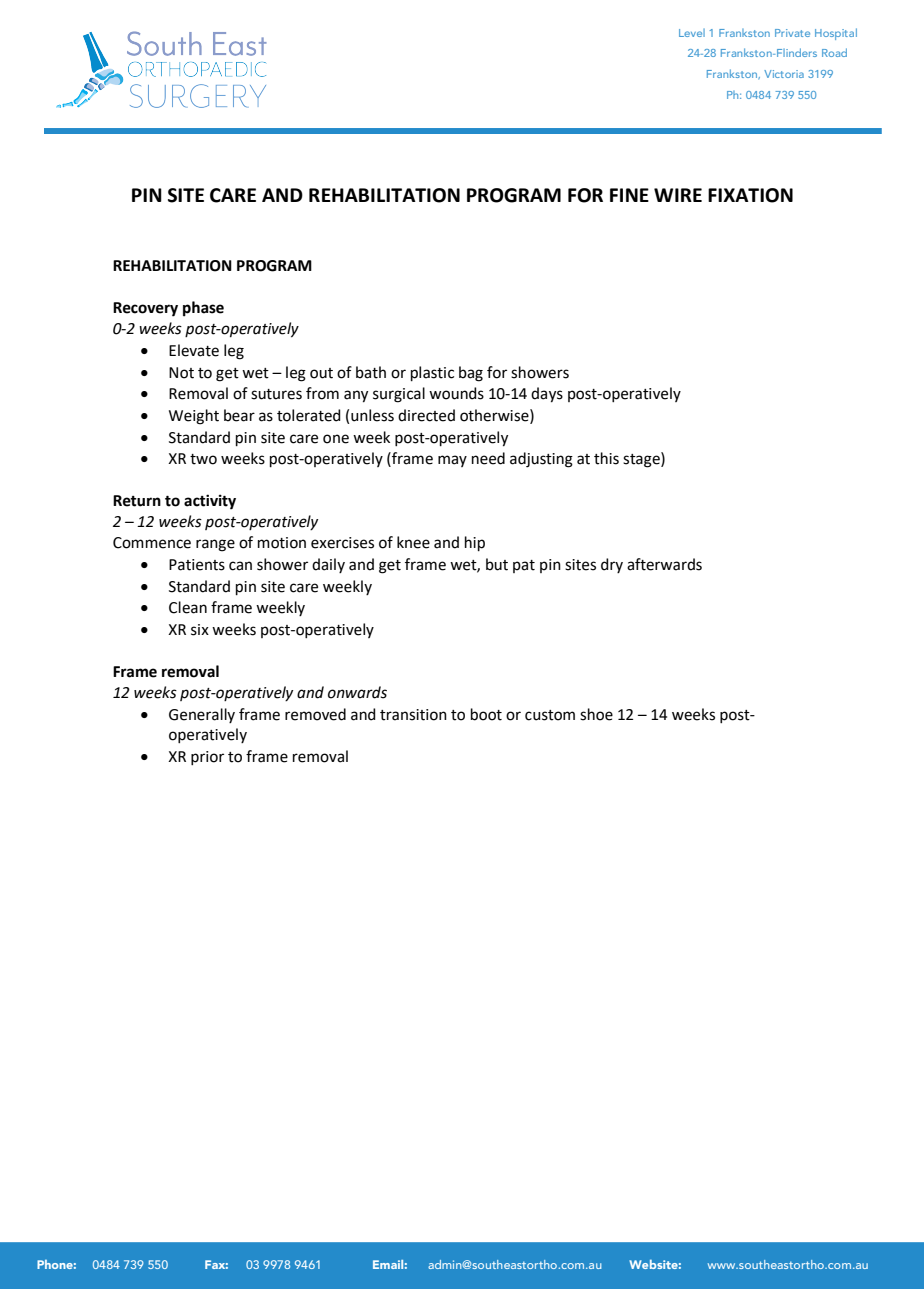 The height and width of the screenshot is (1308, 924). Describe the element at coordinates (629, 195) in the screenshot. I see `FINE` at that location.
